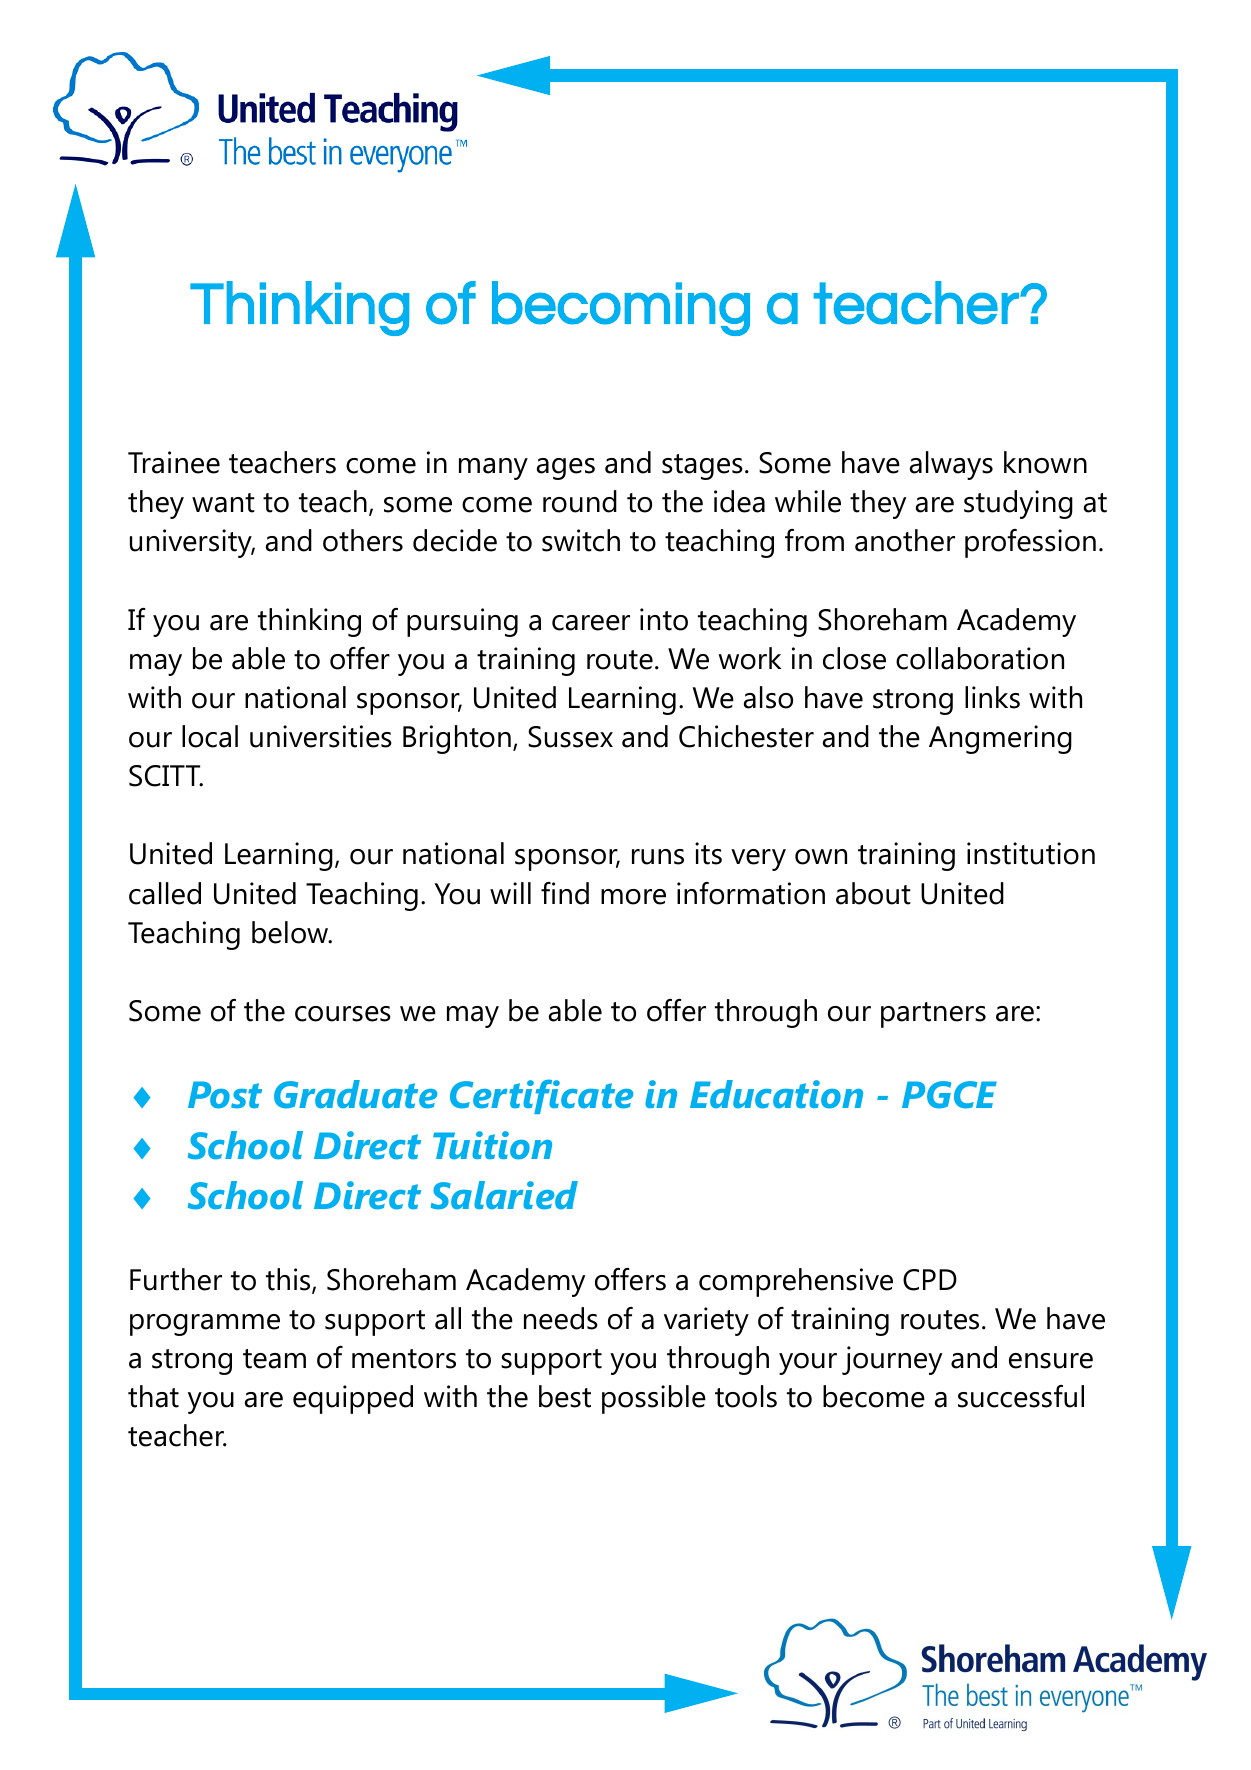 The width and height of the screenshot is (1251, 1770). I want to click on Certificate, so click(541, 1096).
